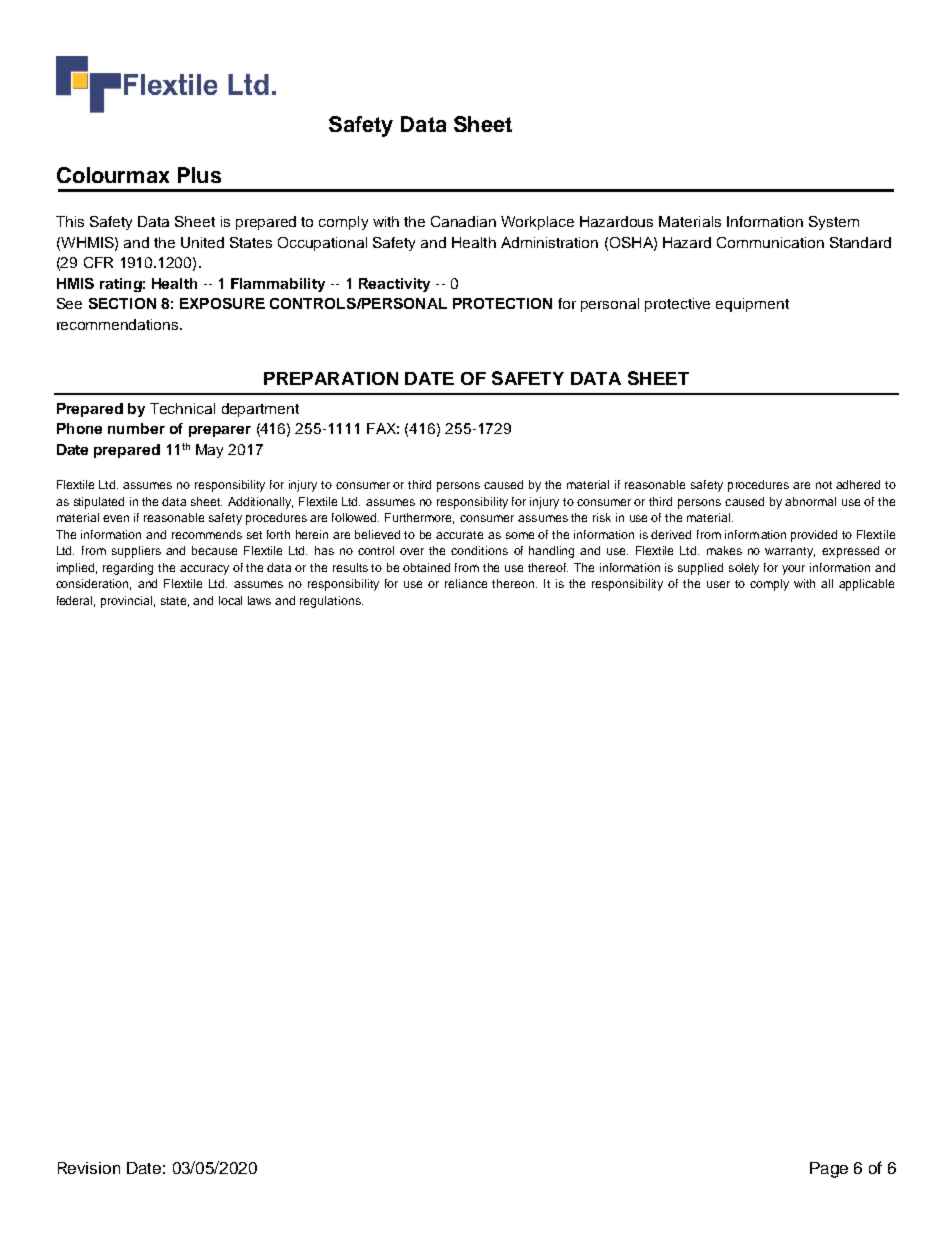 Image resolution: width=952 pixels, height=1233 pixels. Describe the element at coordinates (463, 221) in the page. I see `Canadian` at that location.
